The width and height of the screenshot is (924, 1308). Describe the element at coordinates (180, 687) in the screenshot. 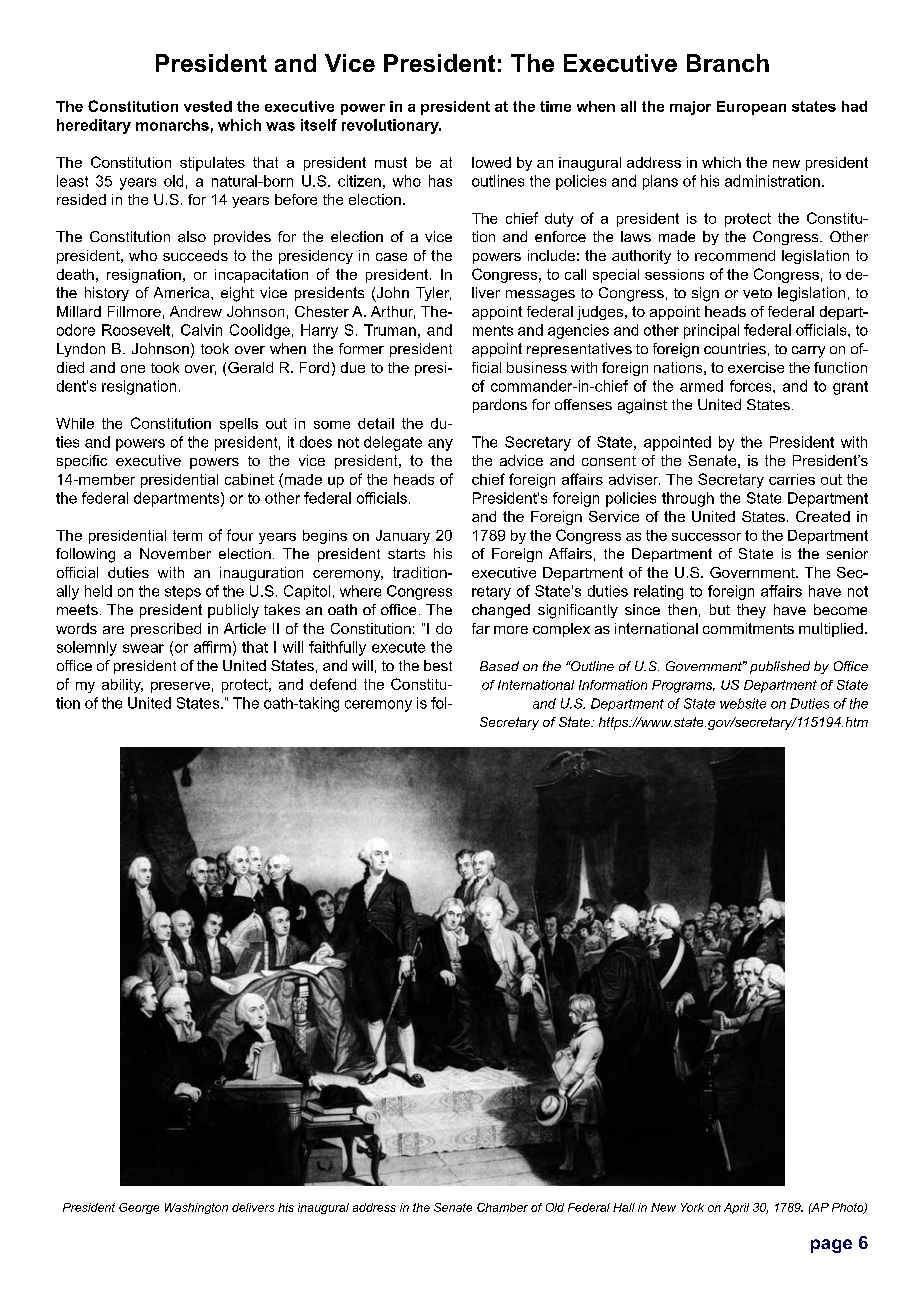

I see `preserve` at that location.
